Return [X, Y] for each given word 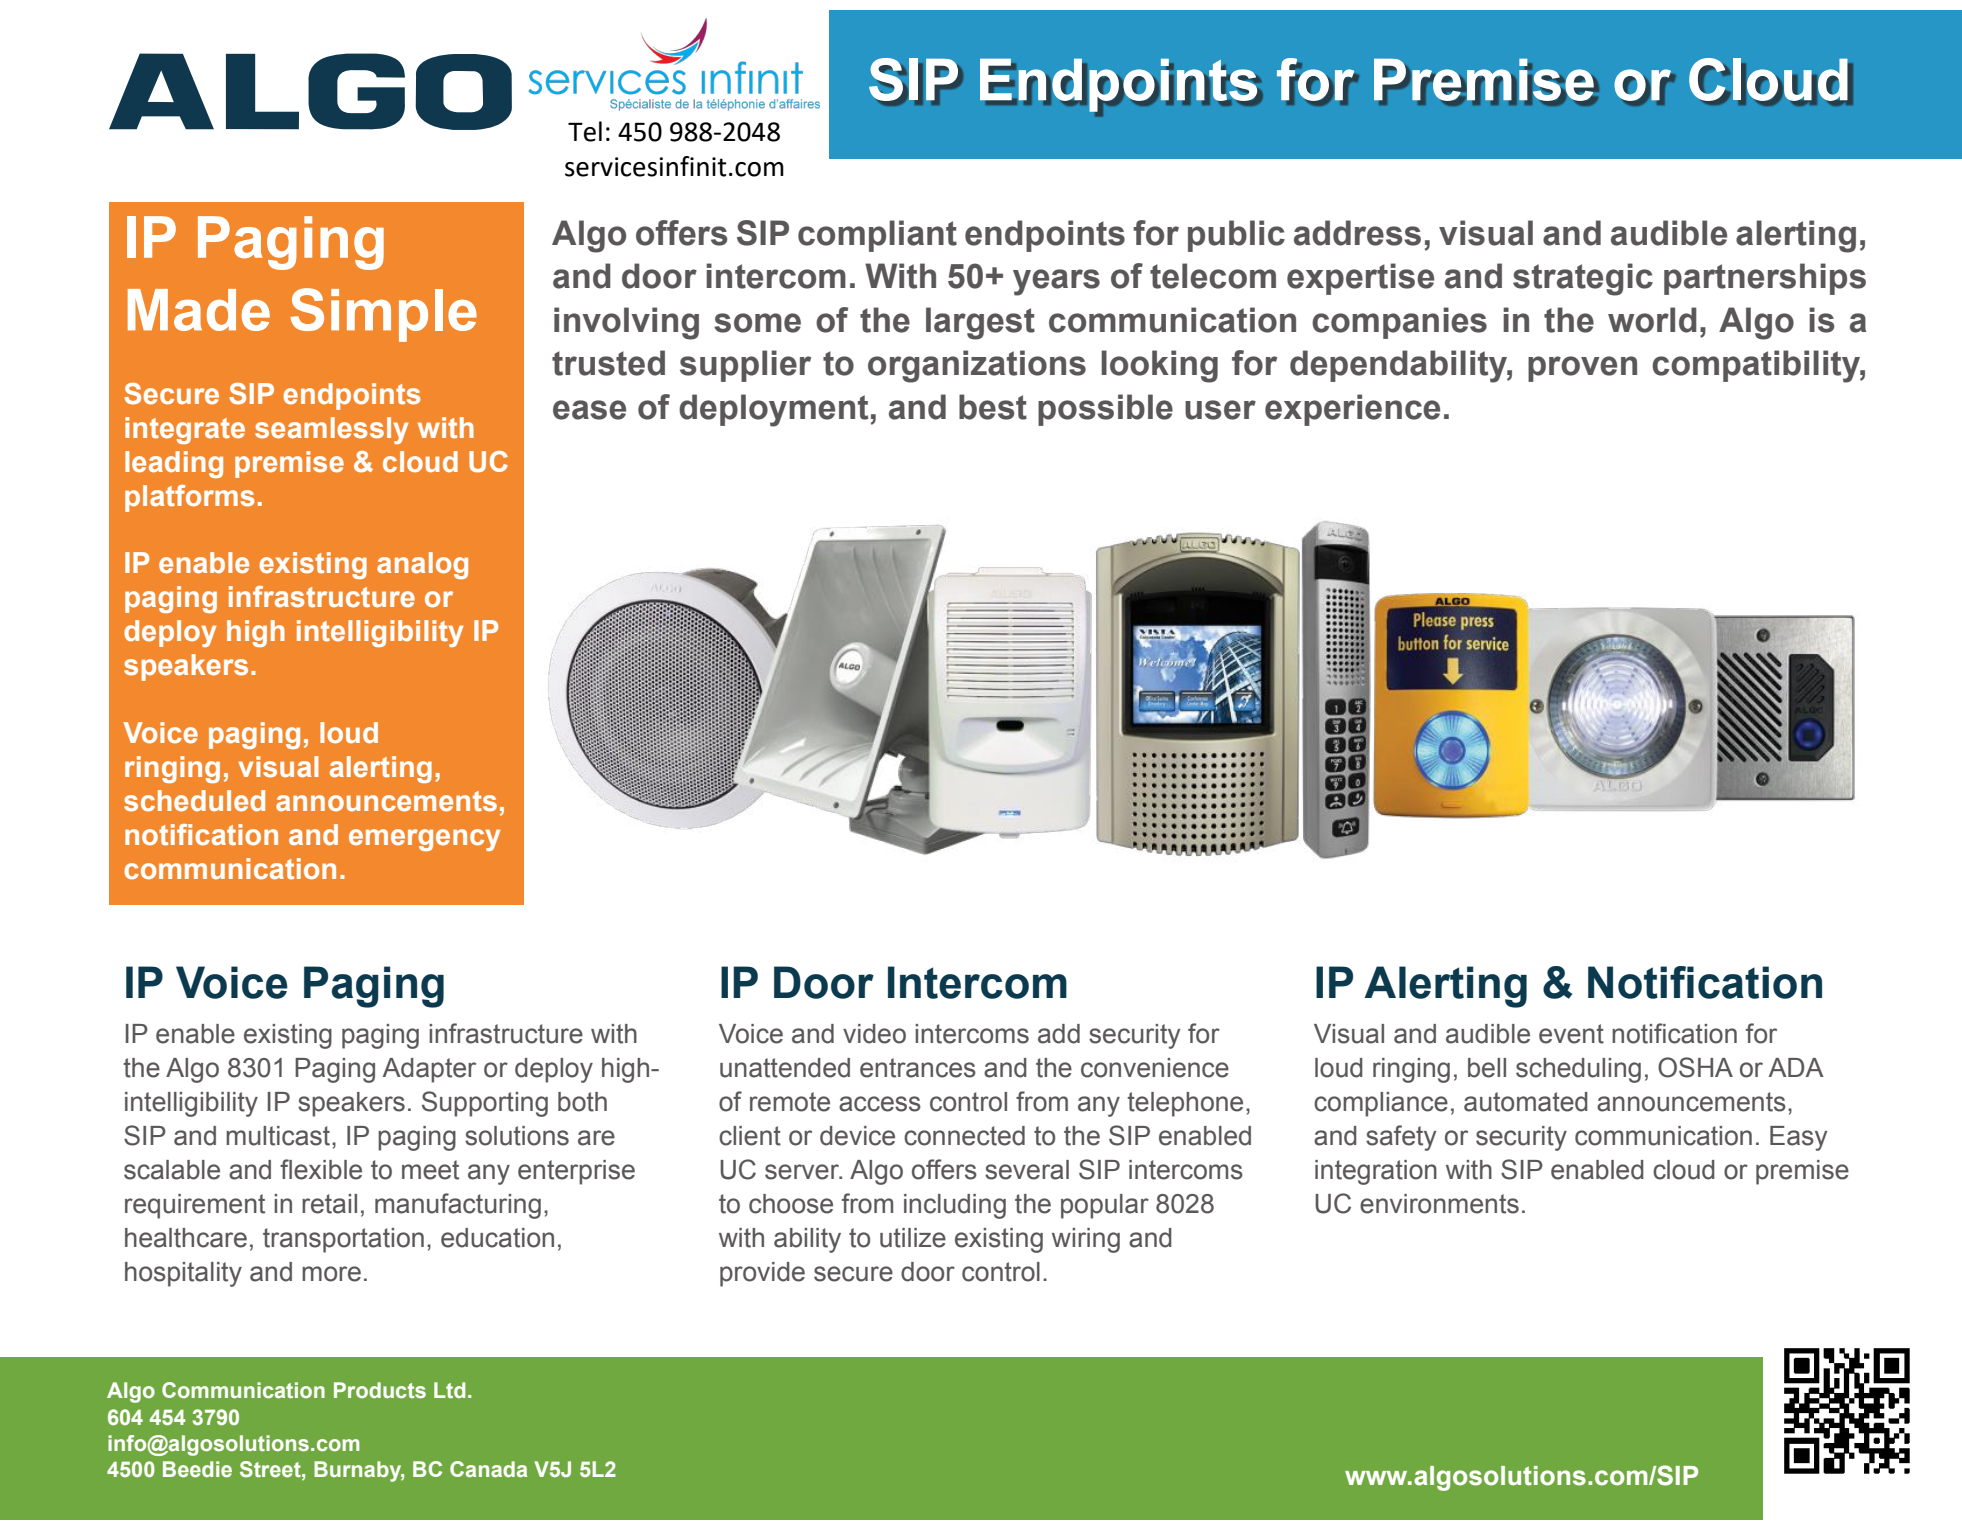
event [1571, 1034]
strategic [1583, 279]
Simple [383, 315]
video [874, 1034]
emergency [424, 840]
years [1056, 282]
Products [380, 1390]
